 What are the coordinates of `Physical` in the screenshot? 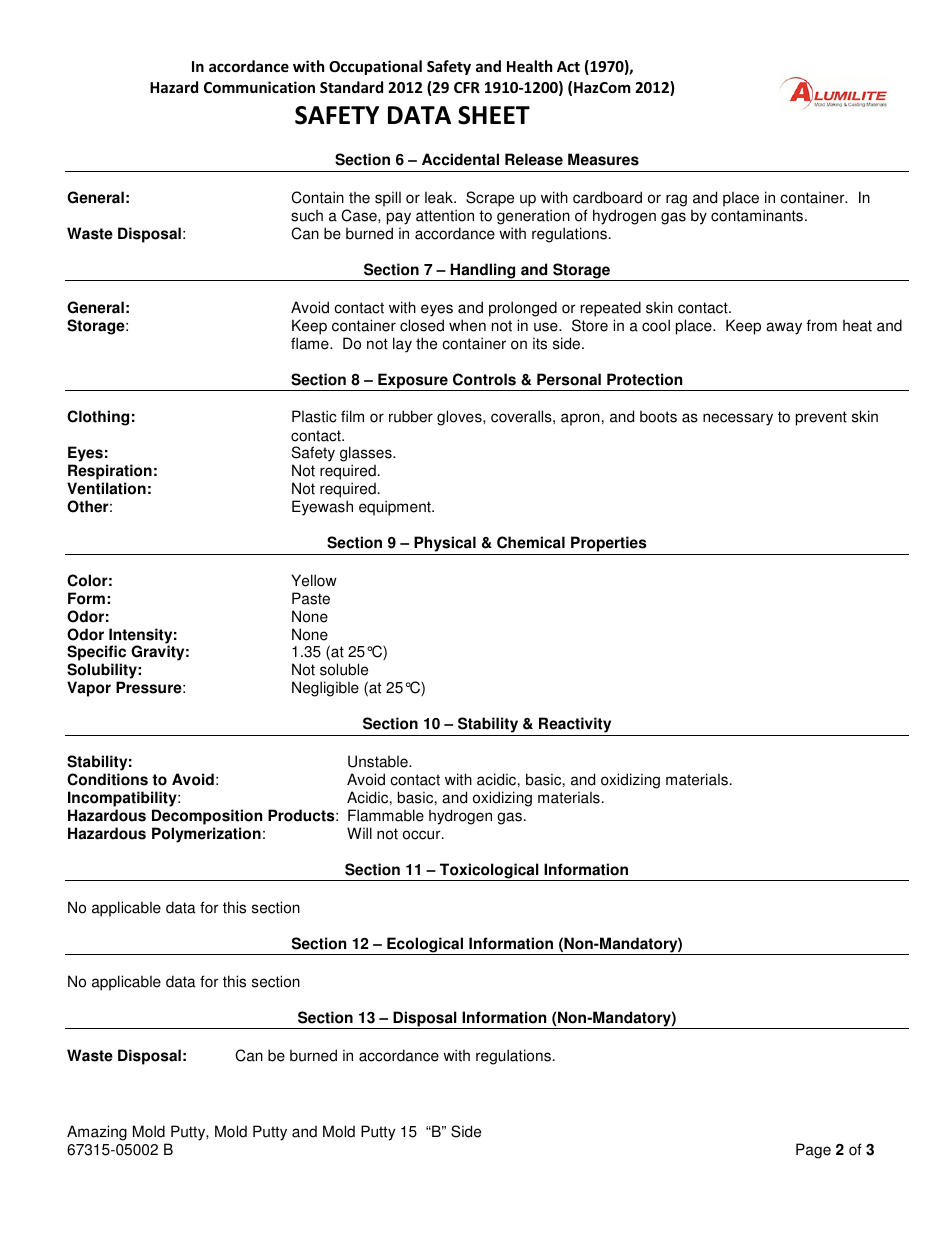 It's located at (445, 544).
